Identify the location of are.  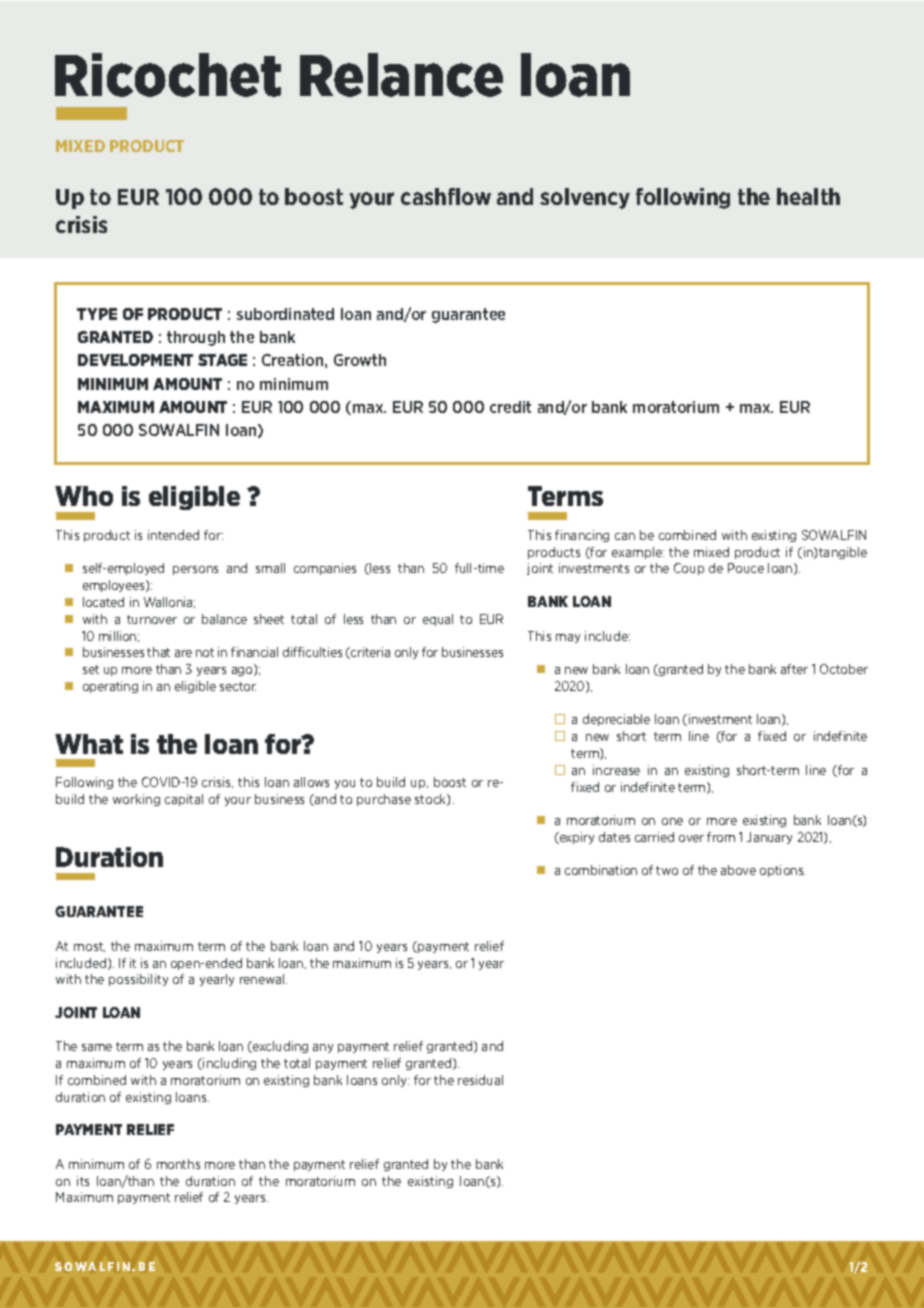
(183, 653).
